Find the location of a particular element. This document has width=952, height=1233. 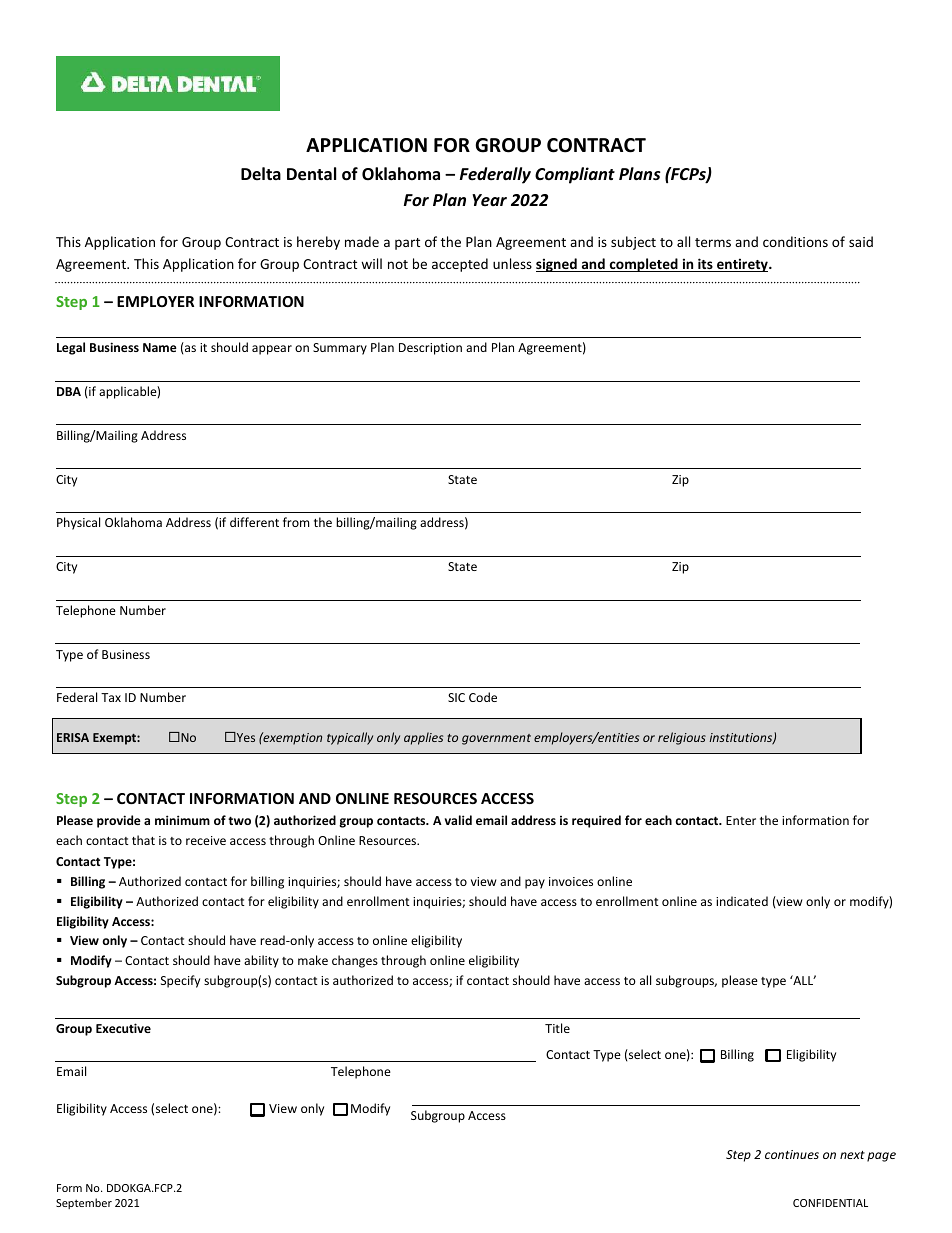

that is located at coordinates (143, 840).
